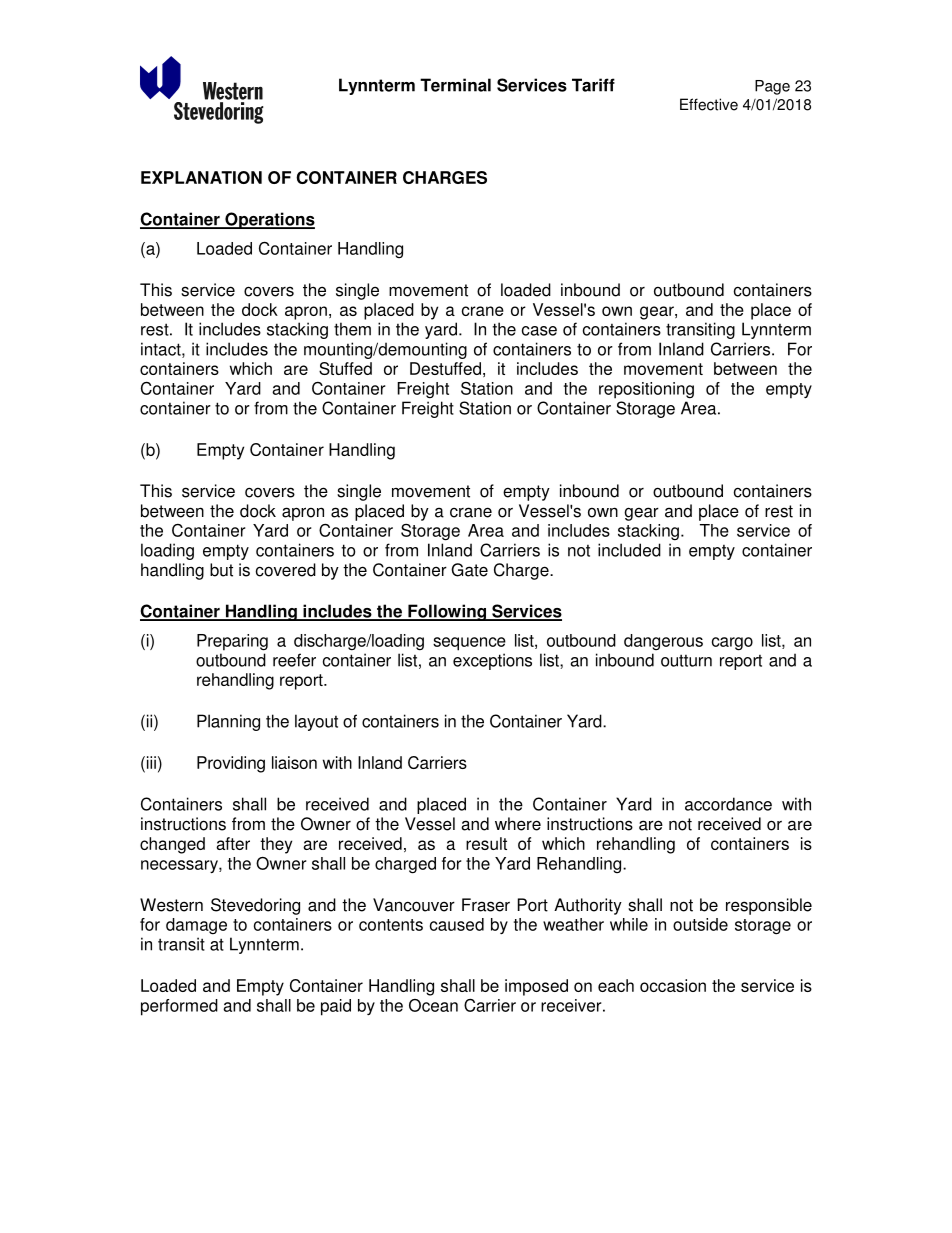 Image resolution: width=952 pixels, height=1233 pixels. I want to click on but, so click(221, 570).
